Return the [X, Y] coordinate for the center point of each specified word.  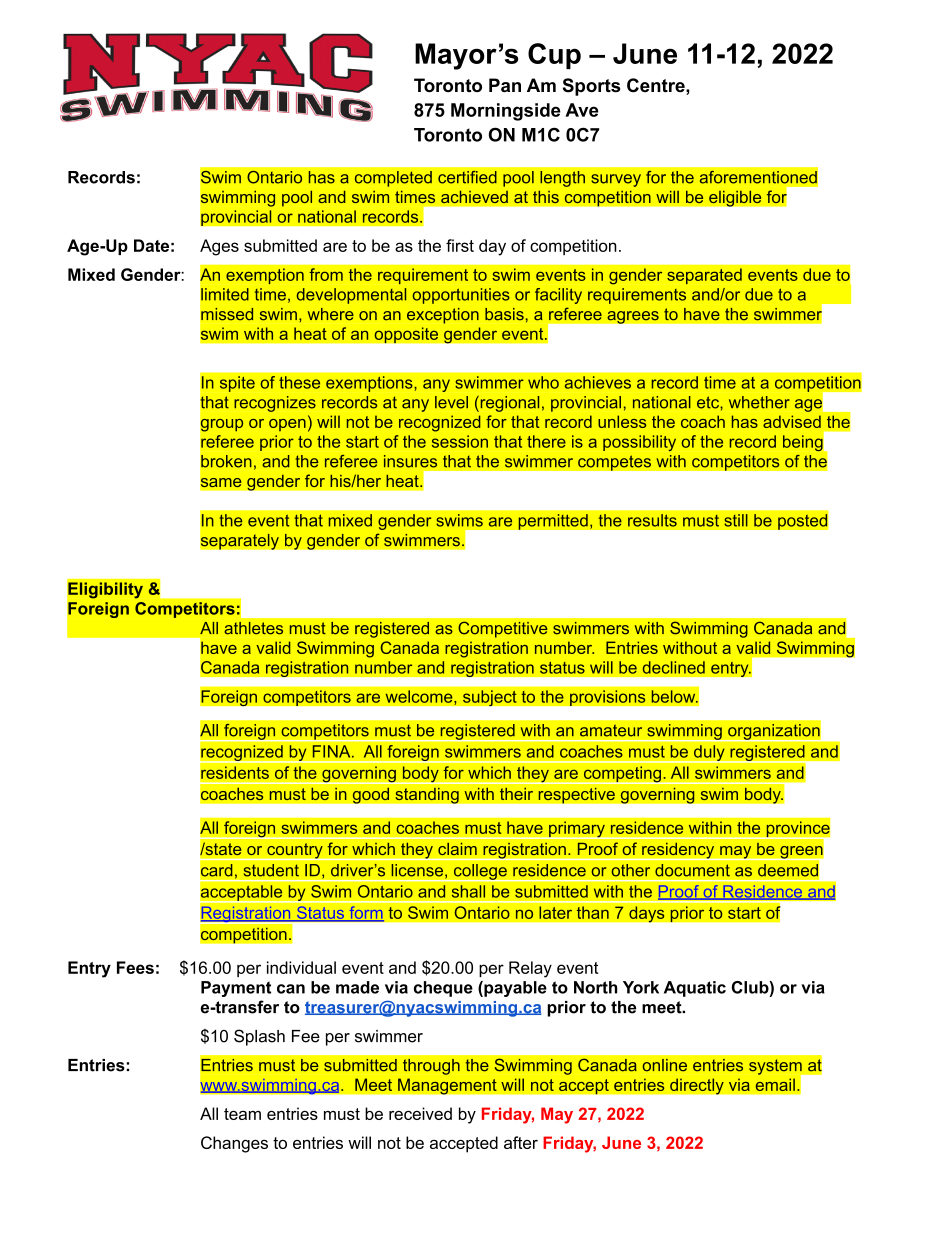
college [480, 872]
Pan [505, 85]
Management [447, 1086]
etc [709, 402]
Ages [219, 247]
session [460, 441]
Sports [591, 87]
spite [237, 384]
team [242, 1114]
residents [235, 772]
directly [697, 1086]
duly [709, 754]
